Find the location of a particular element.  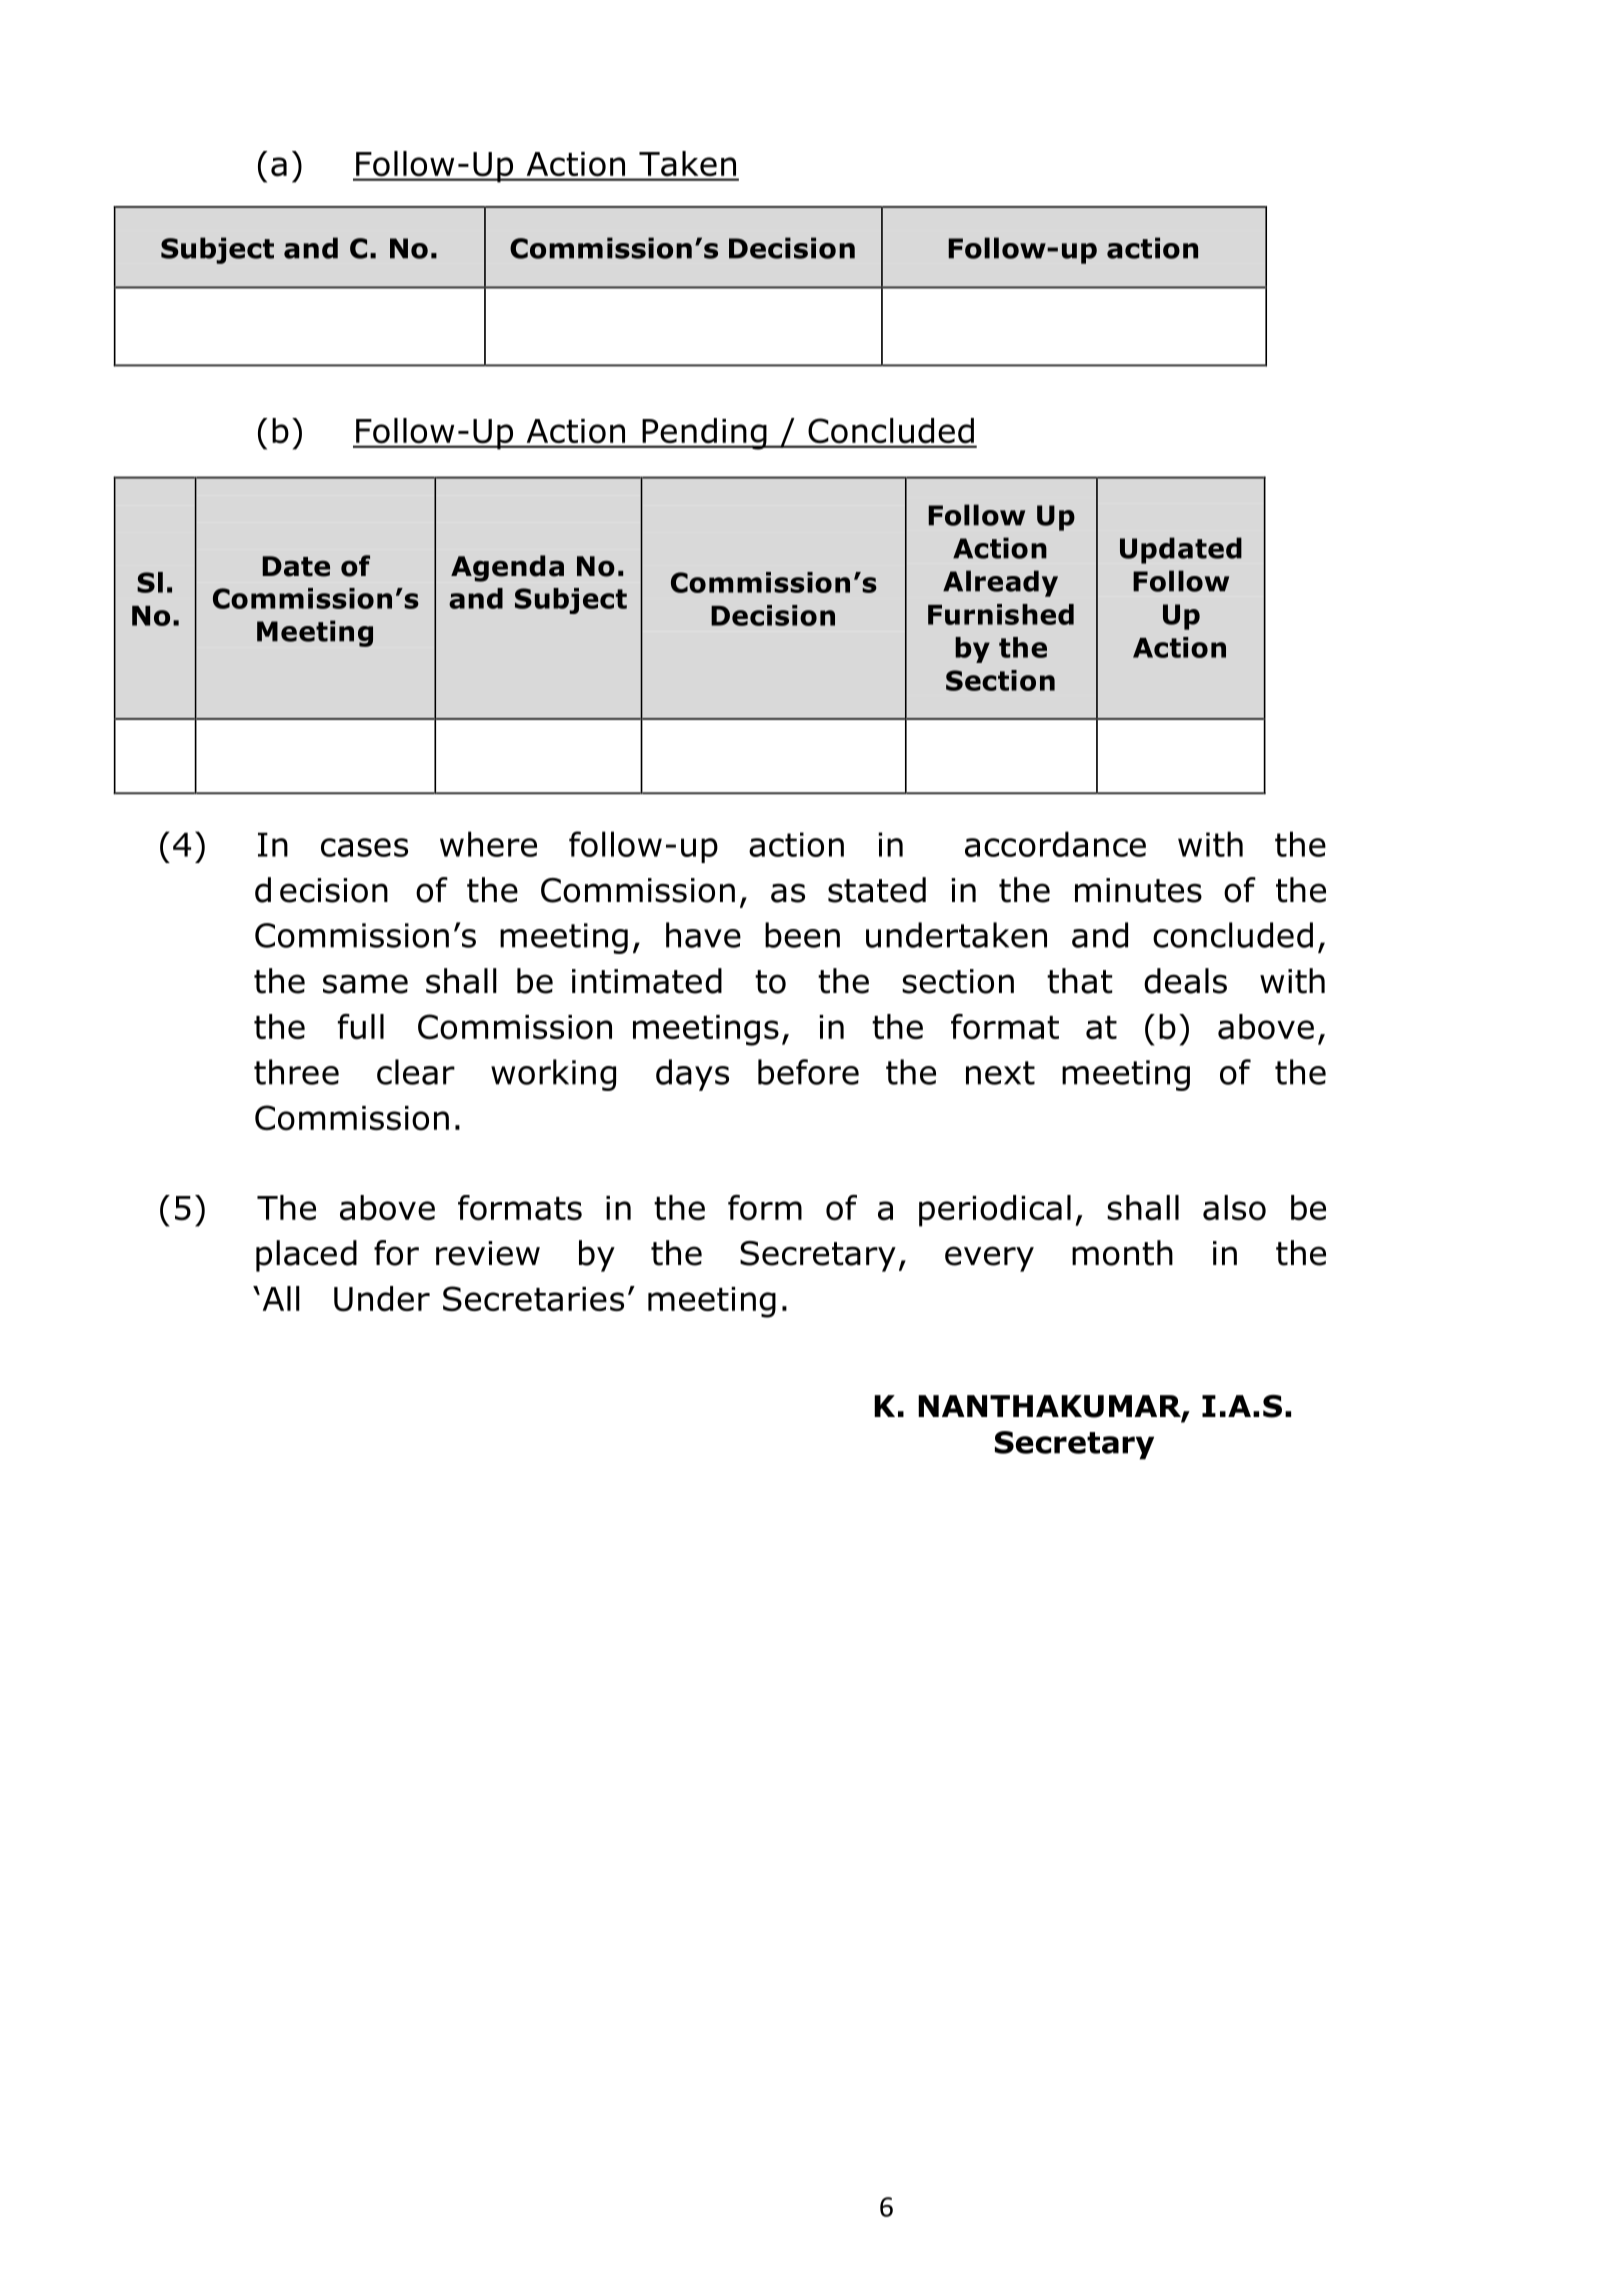

Already is located at coordinates (1000, 583).
